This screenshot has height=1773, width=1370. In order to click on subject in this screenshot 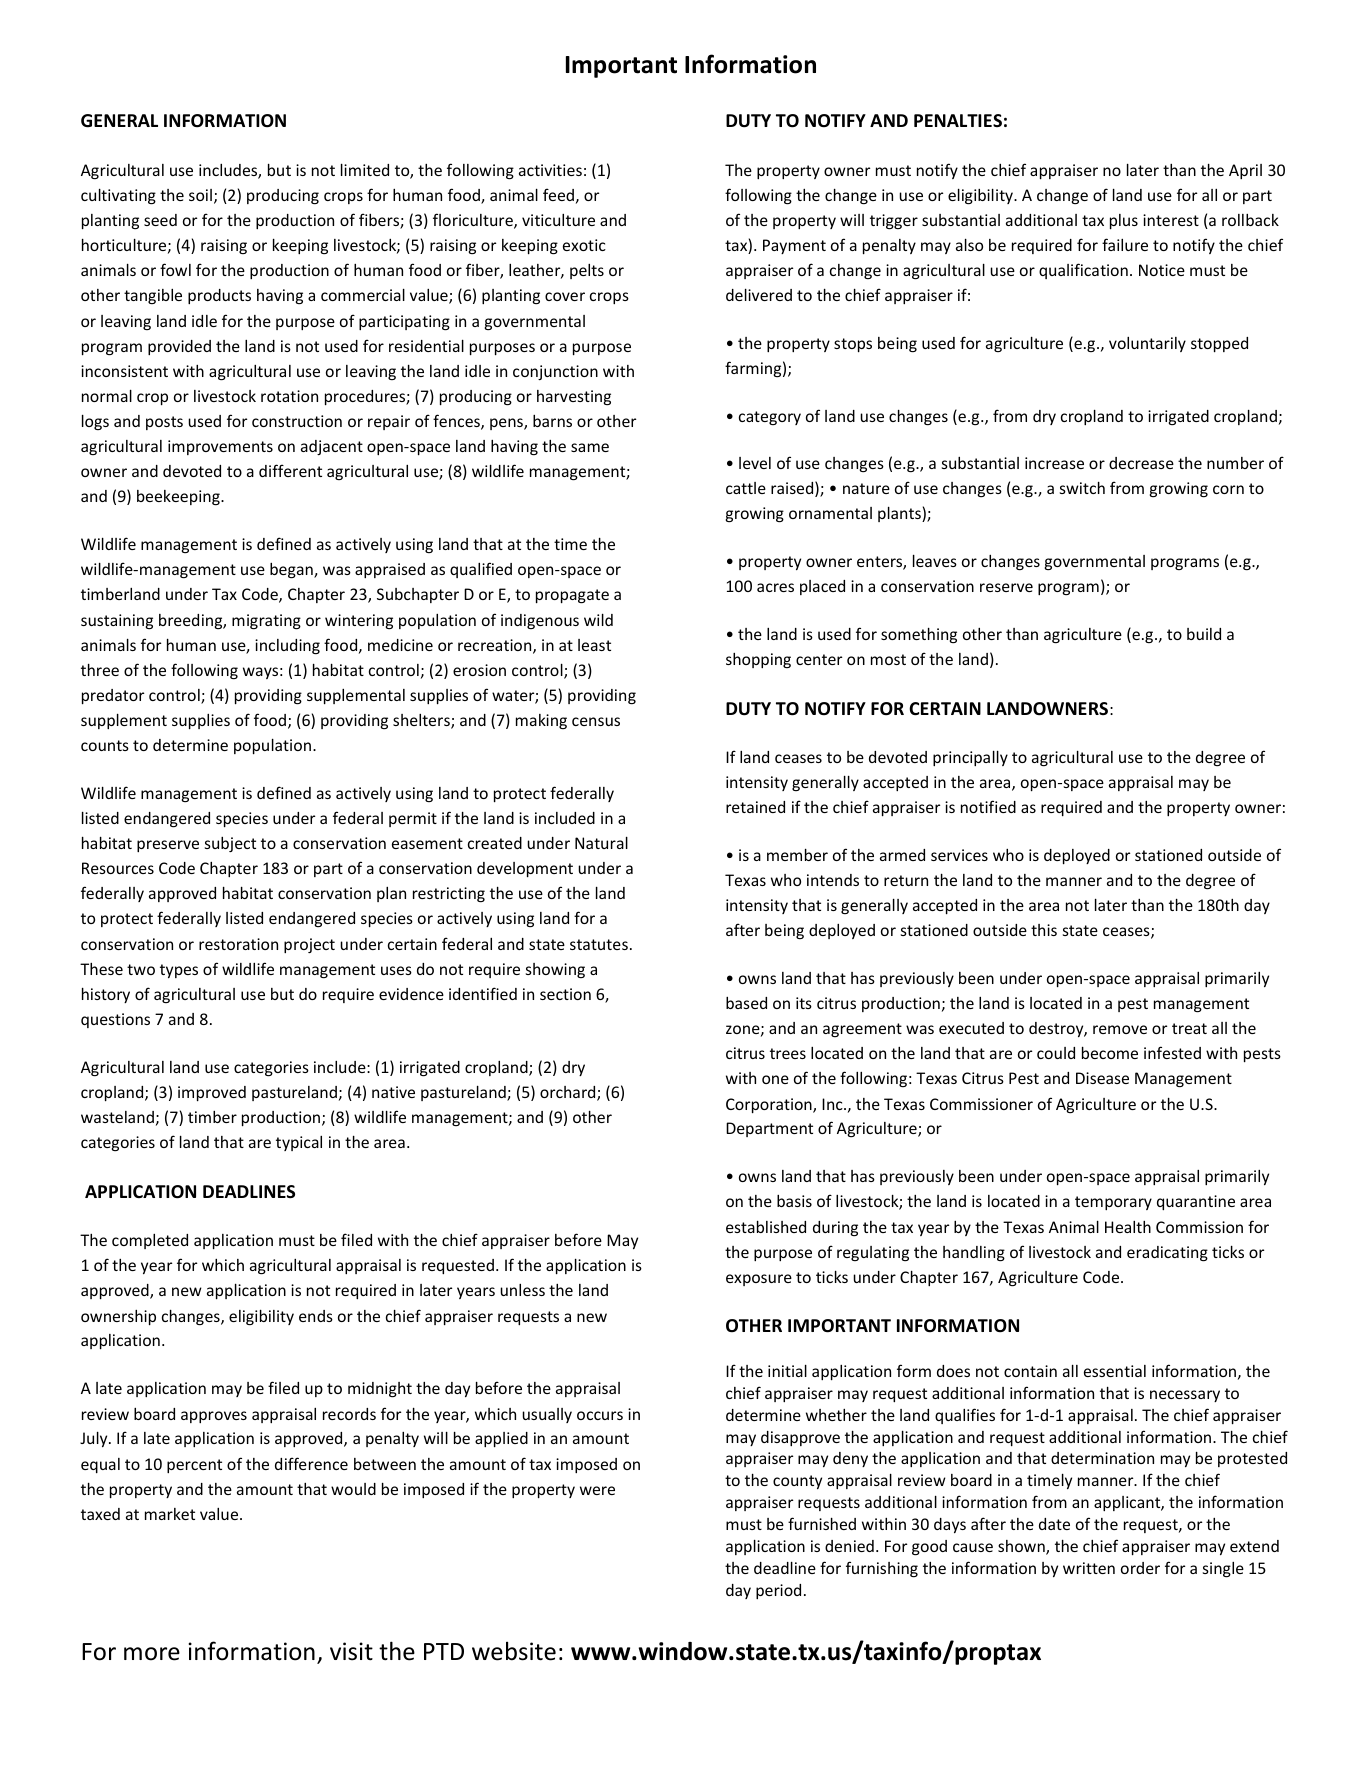, I will do `click(230, 844)`.
